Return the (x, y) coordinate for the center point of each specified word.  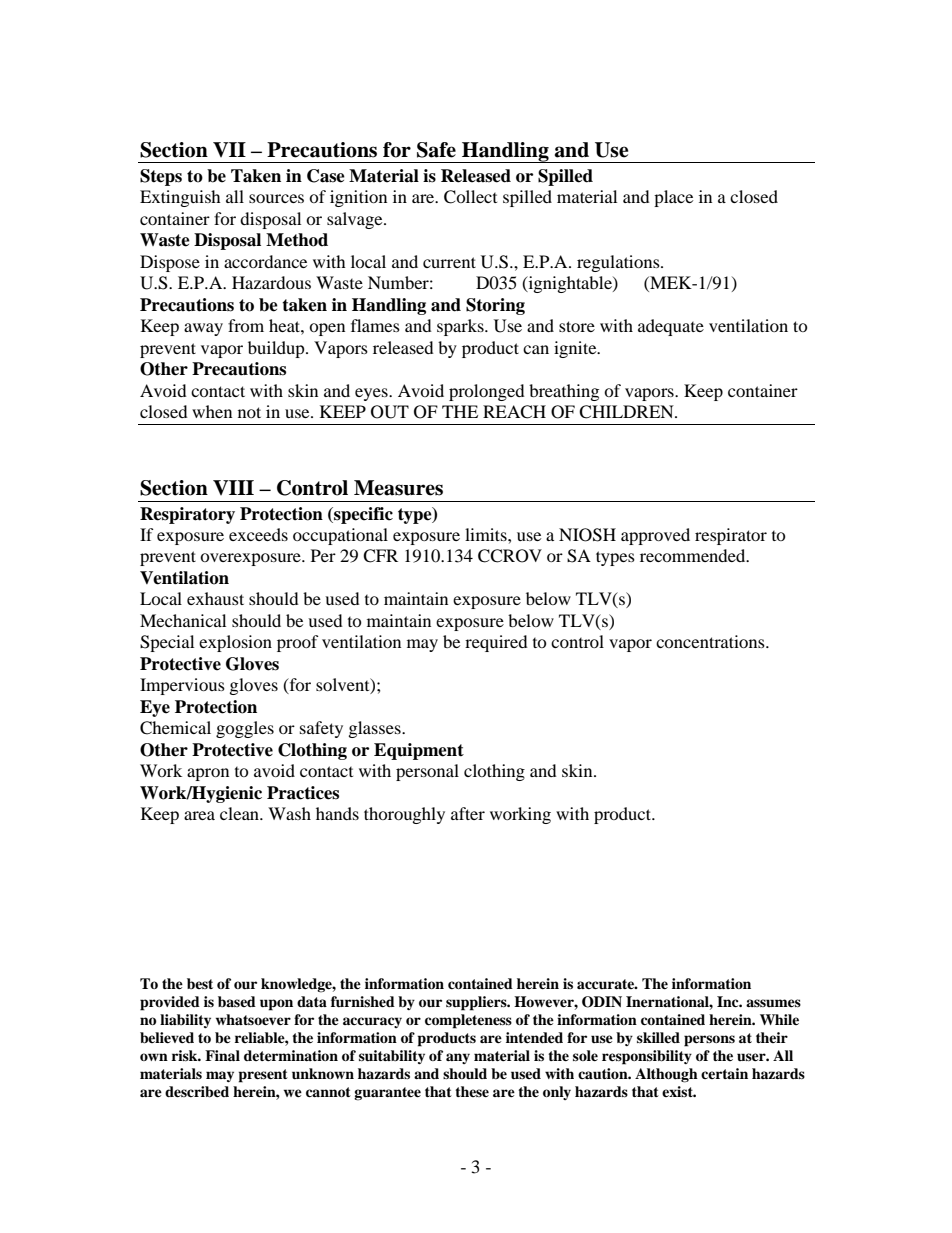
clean (240, 813)
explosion (235, 643)
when (212, 411)
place (673, 198)
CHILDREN (627, 412)
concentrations (711, 641)
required (496, 643)
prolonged (487, 392)
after (468, 813)
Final (222, 1055)
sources (276, 198)
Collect (470, 197)
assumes (773, 1003)
